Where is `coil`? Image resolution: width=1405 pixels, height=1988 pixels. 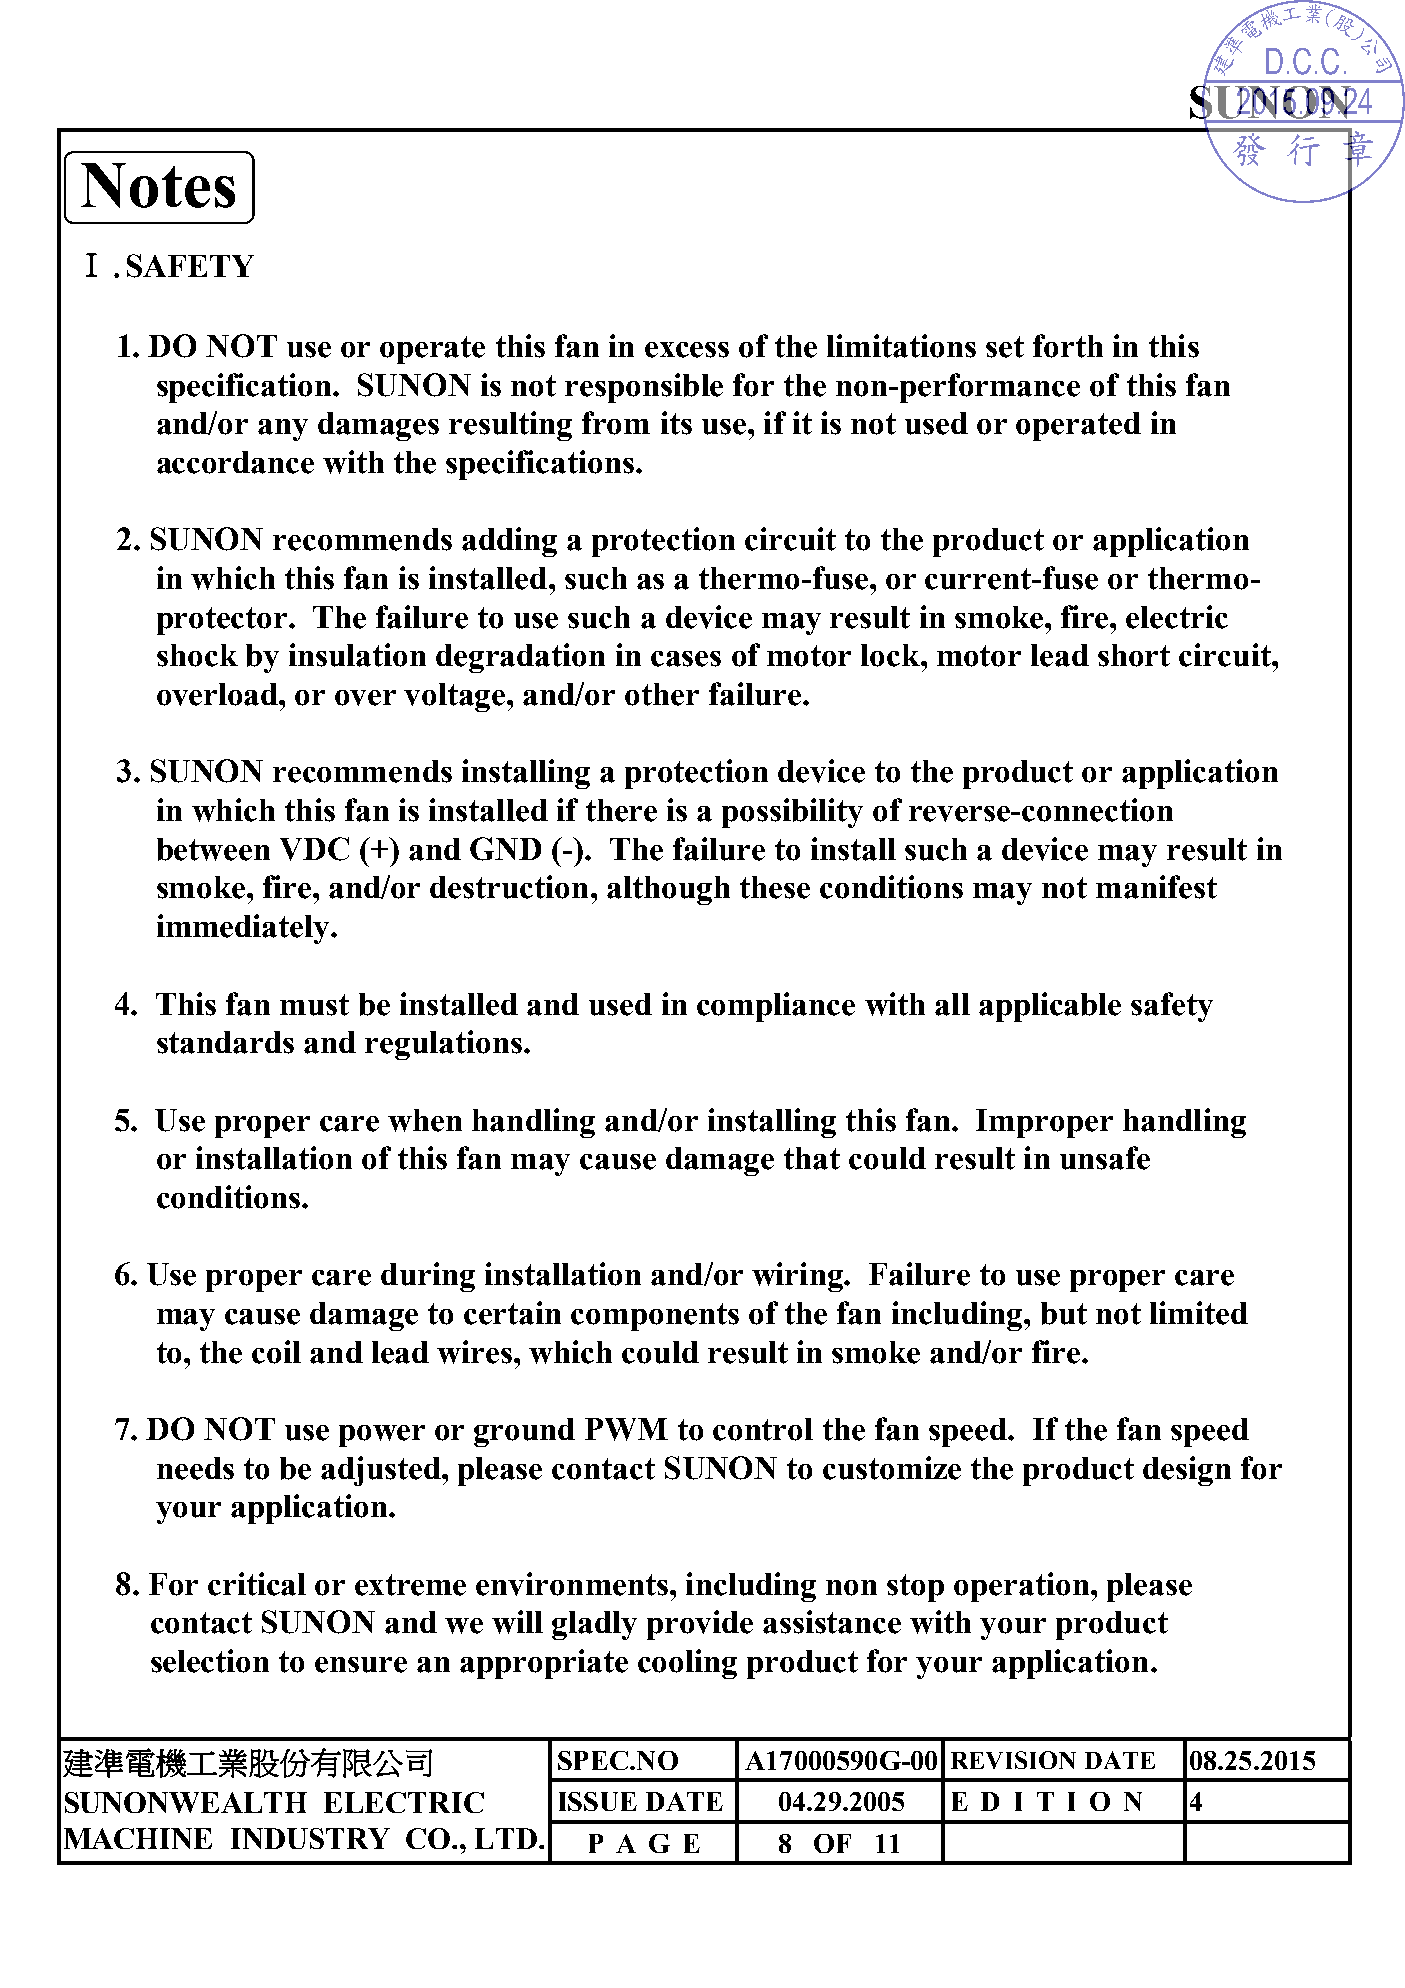
coil is located at coordinates (276, 1352).
